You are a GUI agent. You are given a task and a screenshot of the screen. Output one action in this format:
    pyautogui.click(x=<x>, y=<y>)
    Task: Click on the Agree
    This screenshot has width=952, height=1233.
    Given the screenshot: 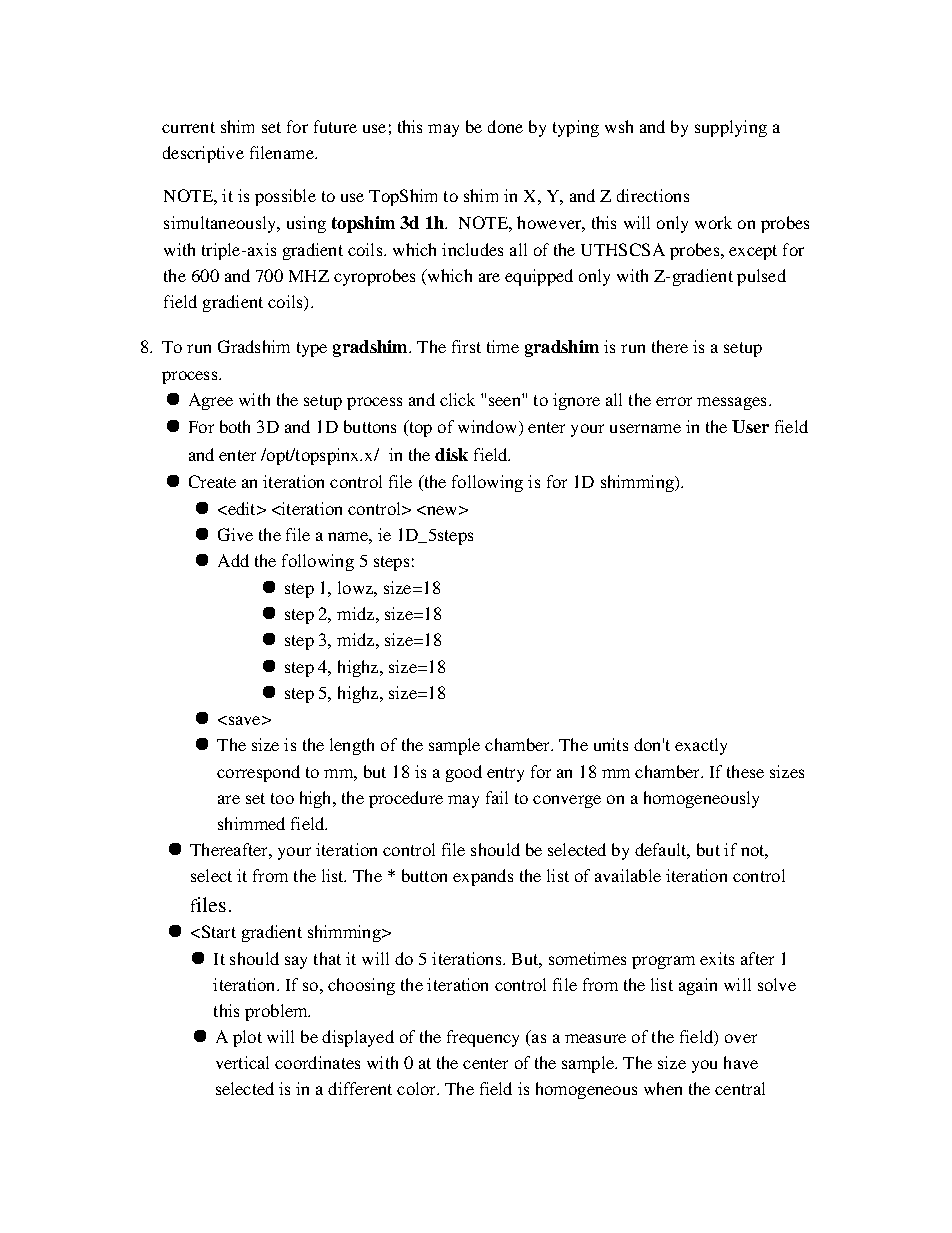 What is the action you would take?
    pyautogui.click(x=211, y=401)
